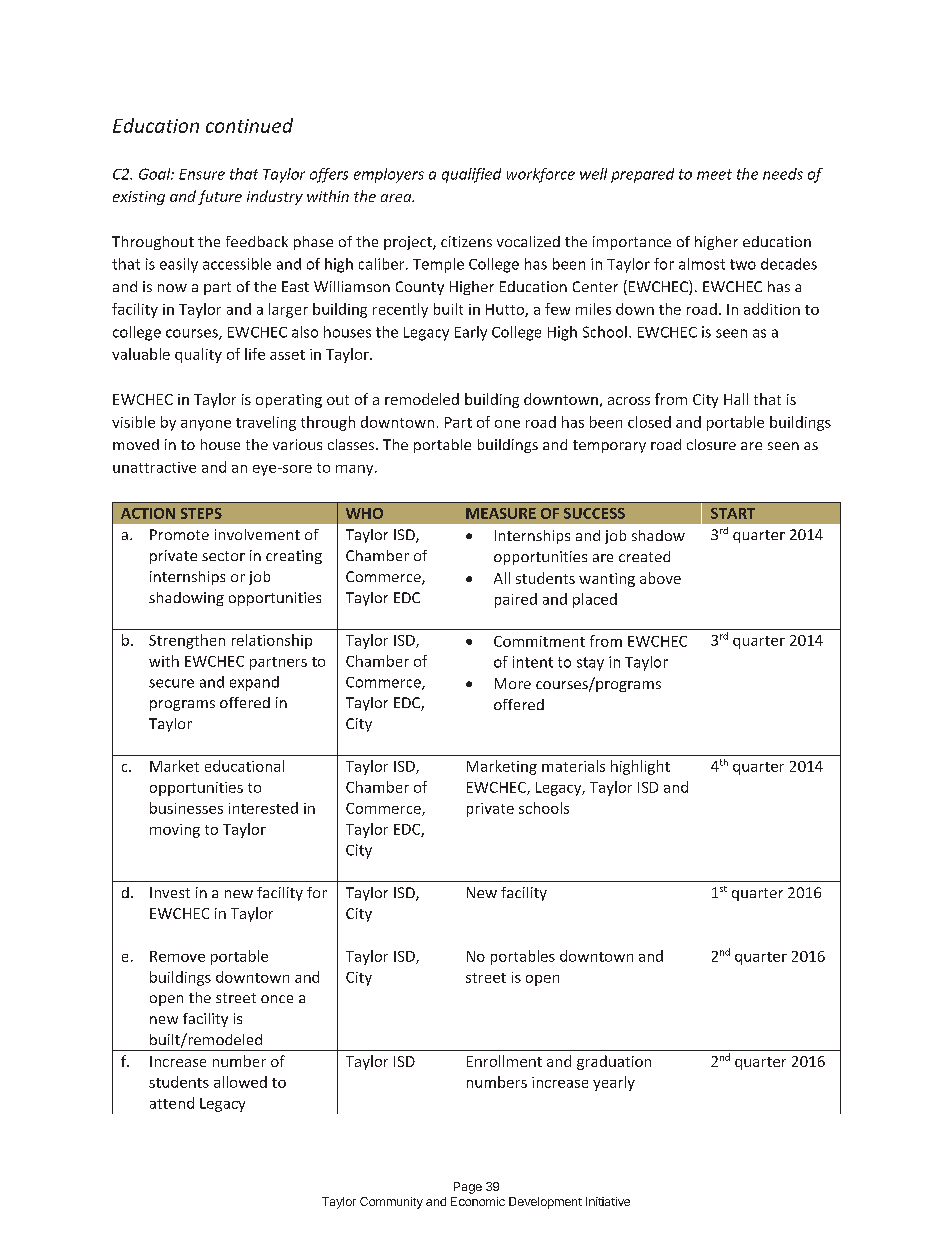  What do you see at coordinates (513, 683) in the page?
I see `More` at bounding box center [513, 683].
